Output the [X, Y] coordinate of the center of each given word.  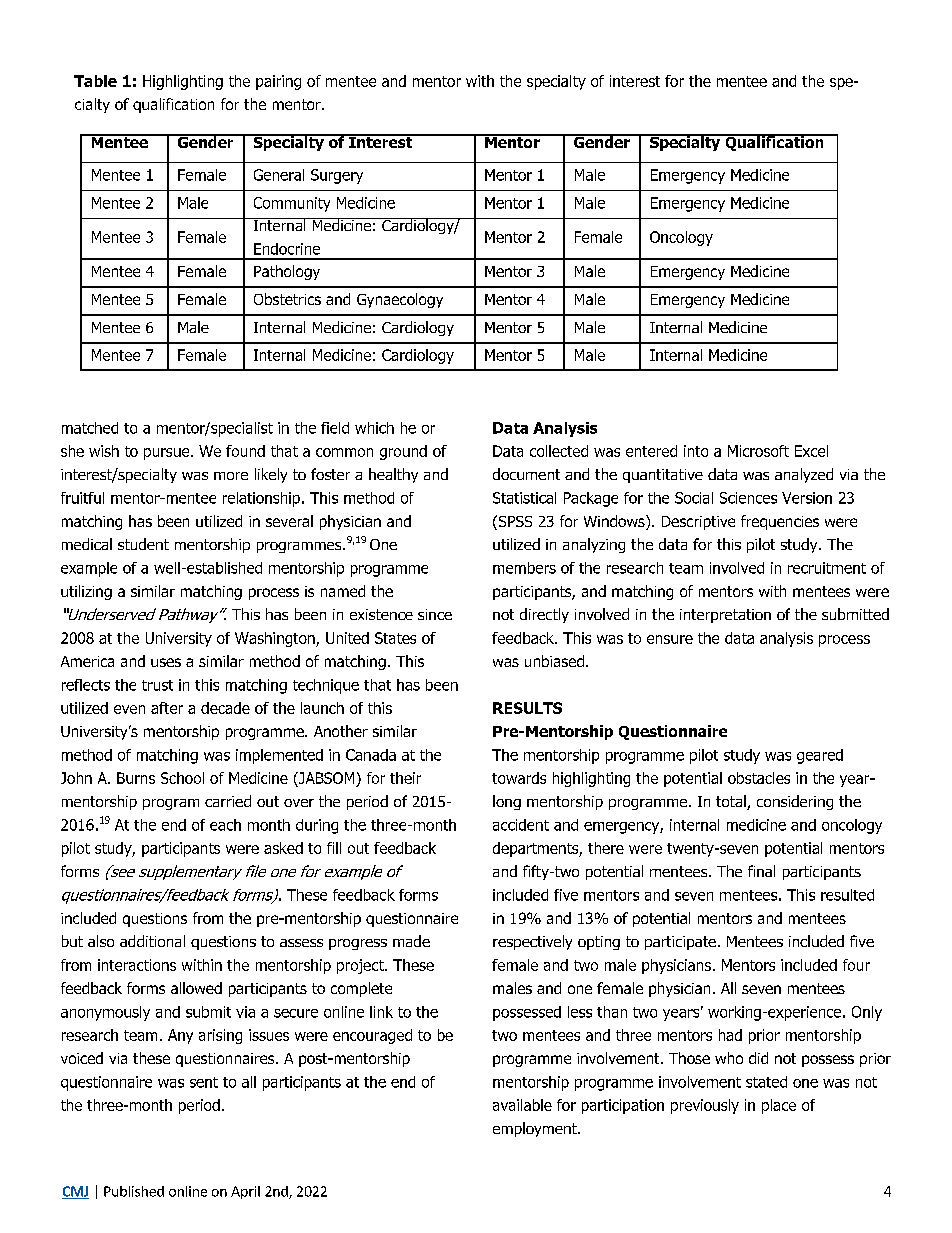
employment [536, 1129]
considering [795, 802]
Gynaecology [400, 300]
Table [95, 81]
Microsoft [758, 451]
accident [521, 825]
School [182, 778]
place [779, 1106]
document [526, 474]
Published [134, 1191]
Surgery [337, 176]
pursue [168, 454]
